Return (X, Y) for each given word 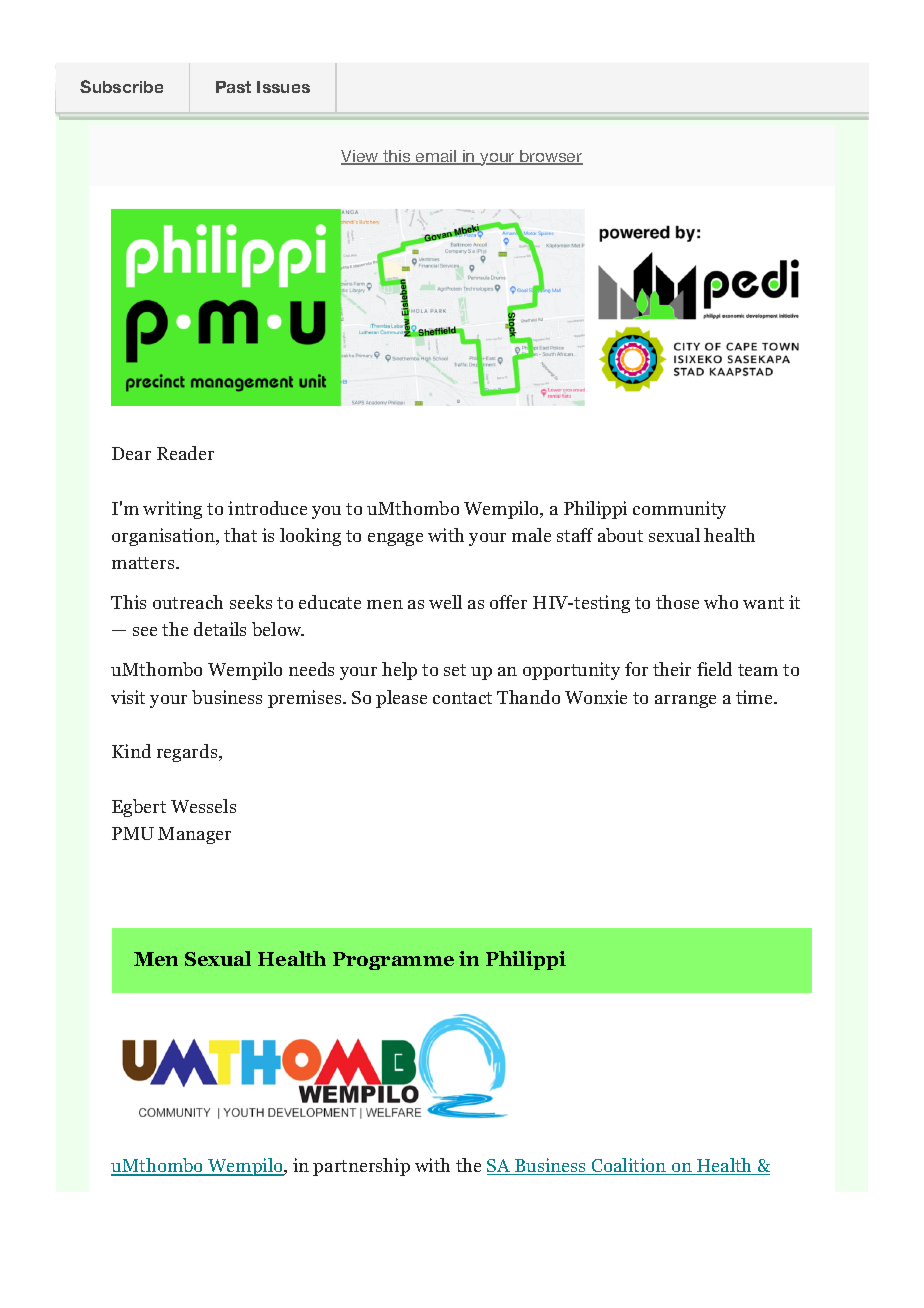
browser (550, 157)
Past (233, 87)
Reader (185, 453)
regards (188, 753)
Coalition (629, 1166)
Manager (194, 835)
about (620, 535)
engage (395, 539)
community (679, 510)
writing (172, 510)
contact (462, 698)
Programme (393, 961)
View (361, 157)
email (436, 157)
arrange (685, 701)
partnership (361, 1167)
